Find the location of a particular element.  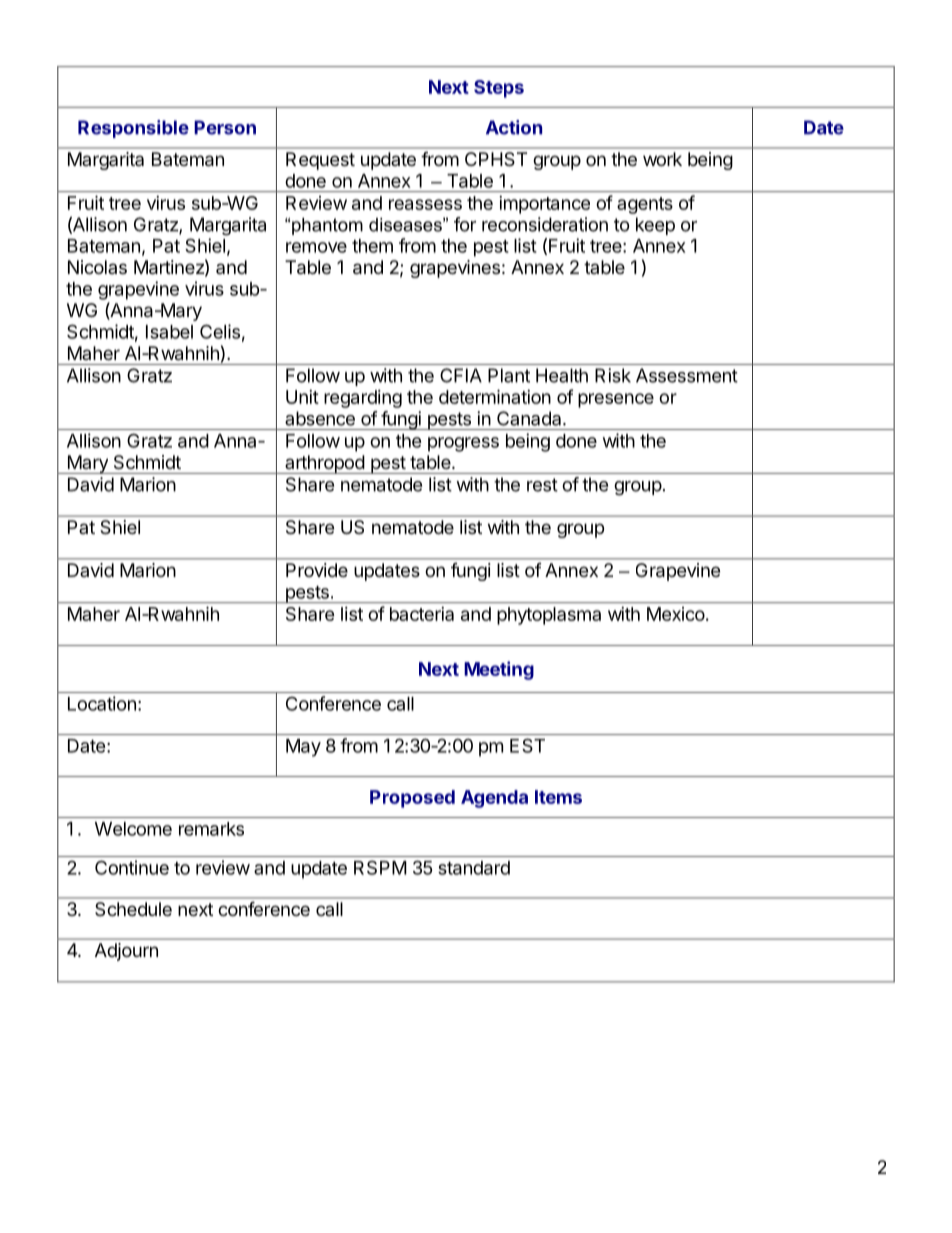

Continue is located at coordinates (132, 867).
